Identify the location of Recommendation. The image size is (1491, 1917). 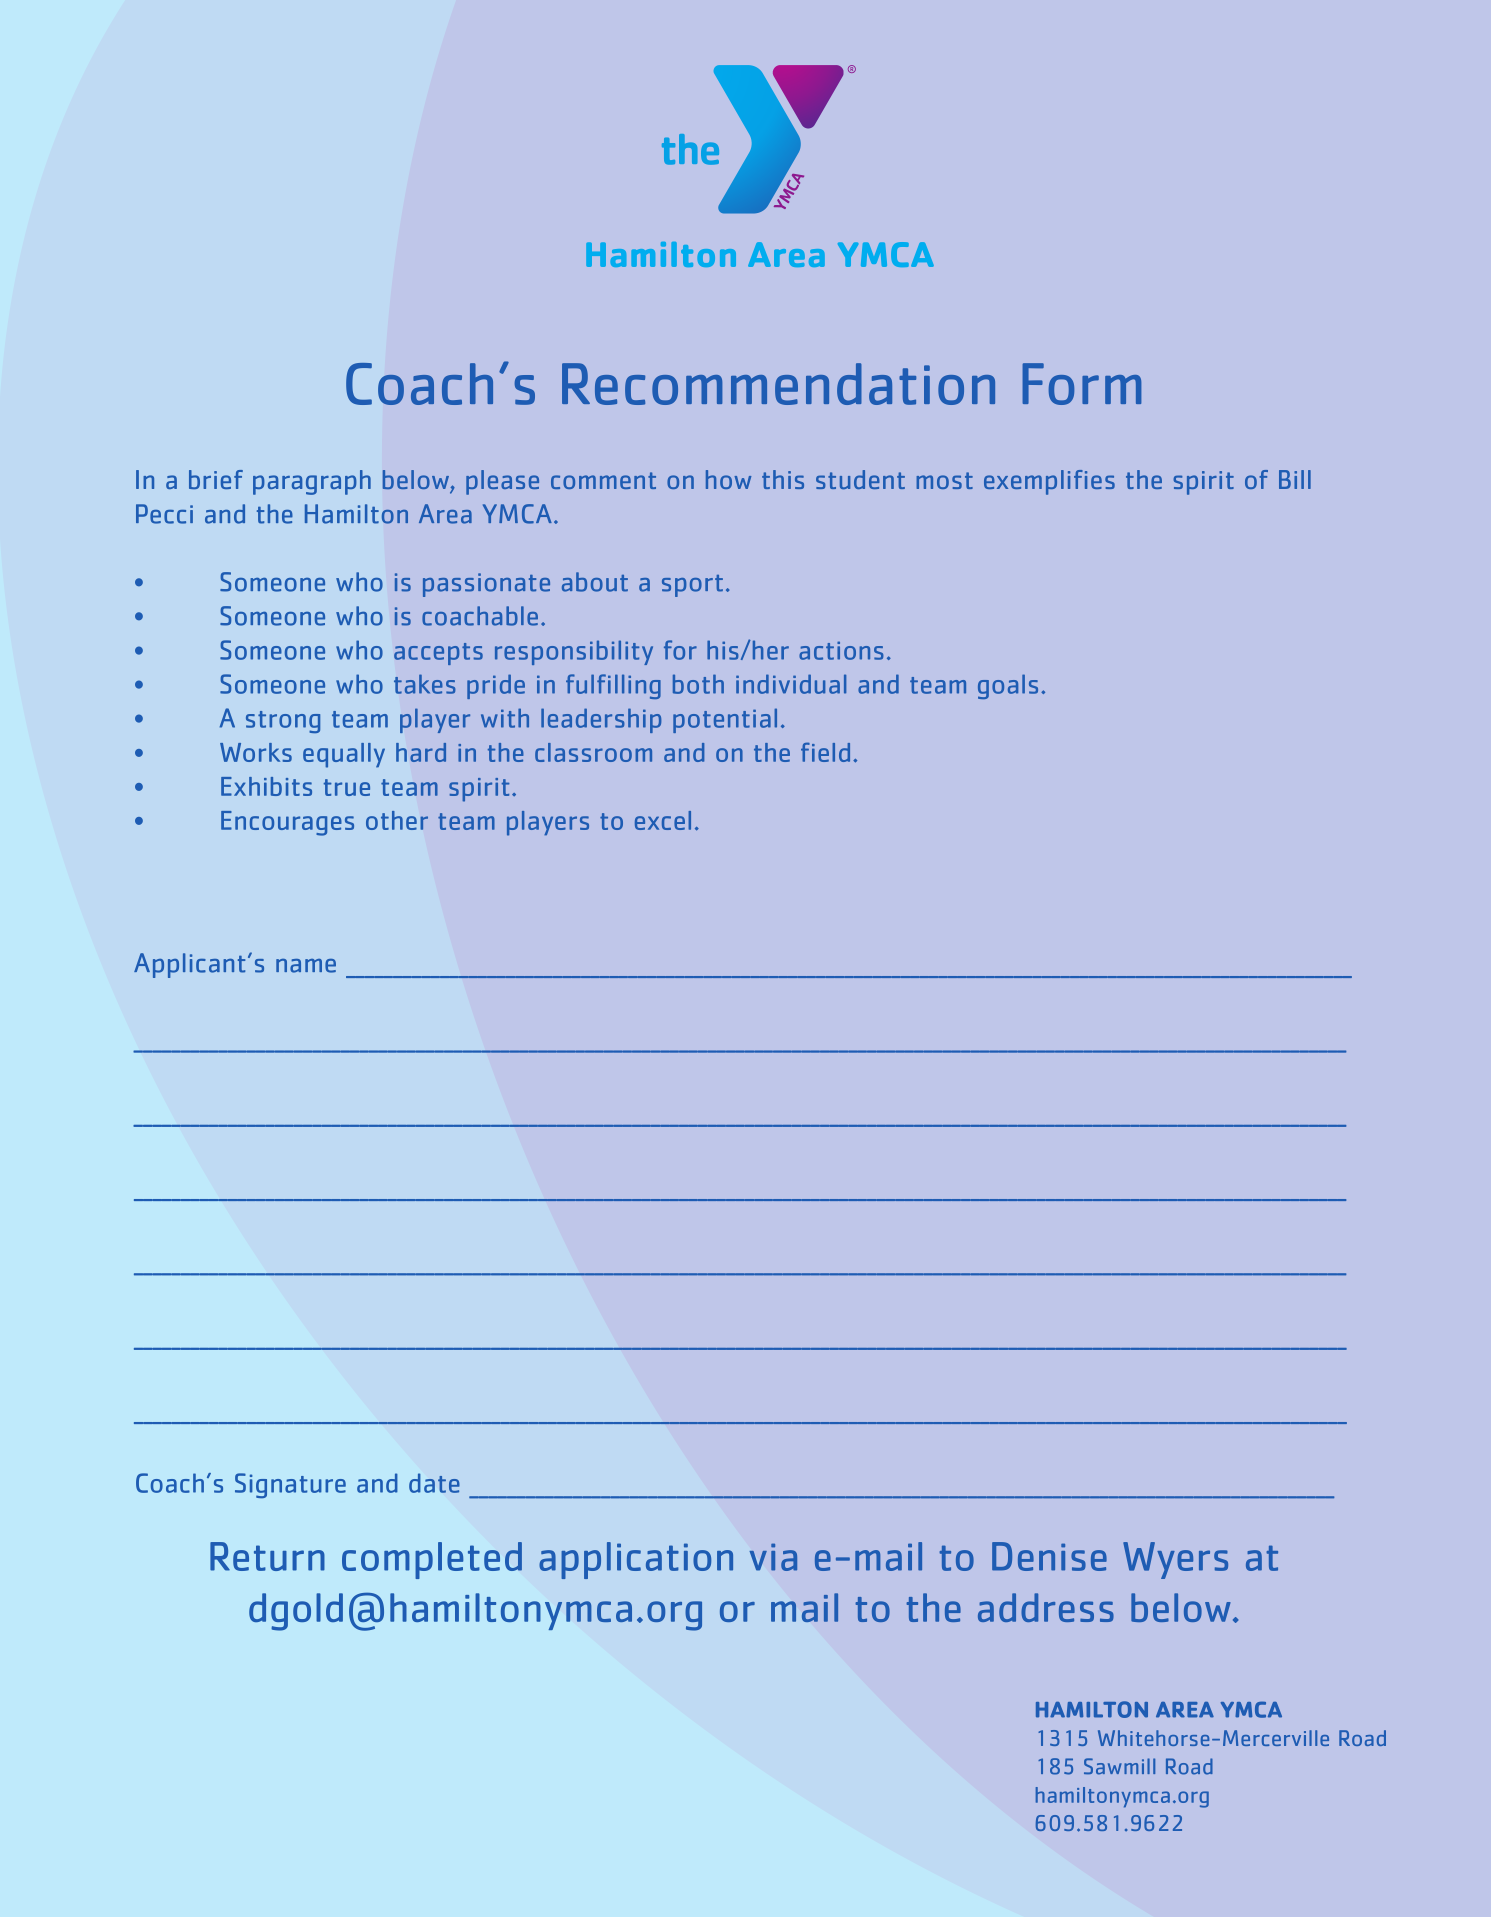
(778, 384).
